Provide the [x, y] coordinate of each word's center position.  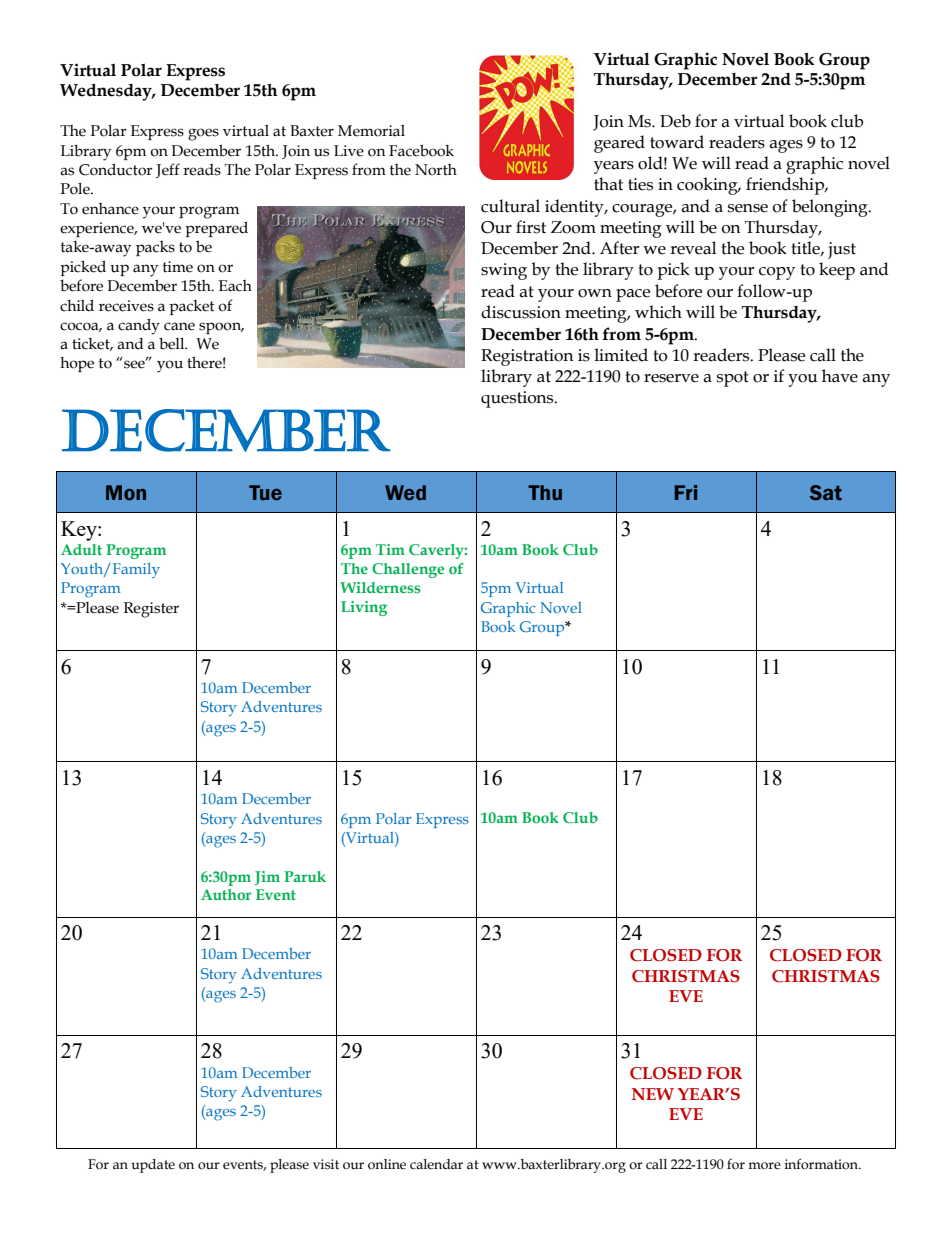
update [153, 1166]
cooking [708, 186]
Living [364, 608]
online [387, 1164]
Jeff [168, 170]
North [436, 170]
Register [151, 610]
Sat [826, 493]
